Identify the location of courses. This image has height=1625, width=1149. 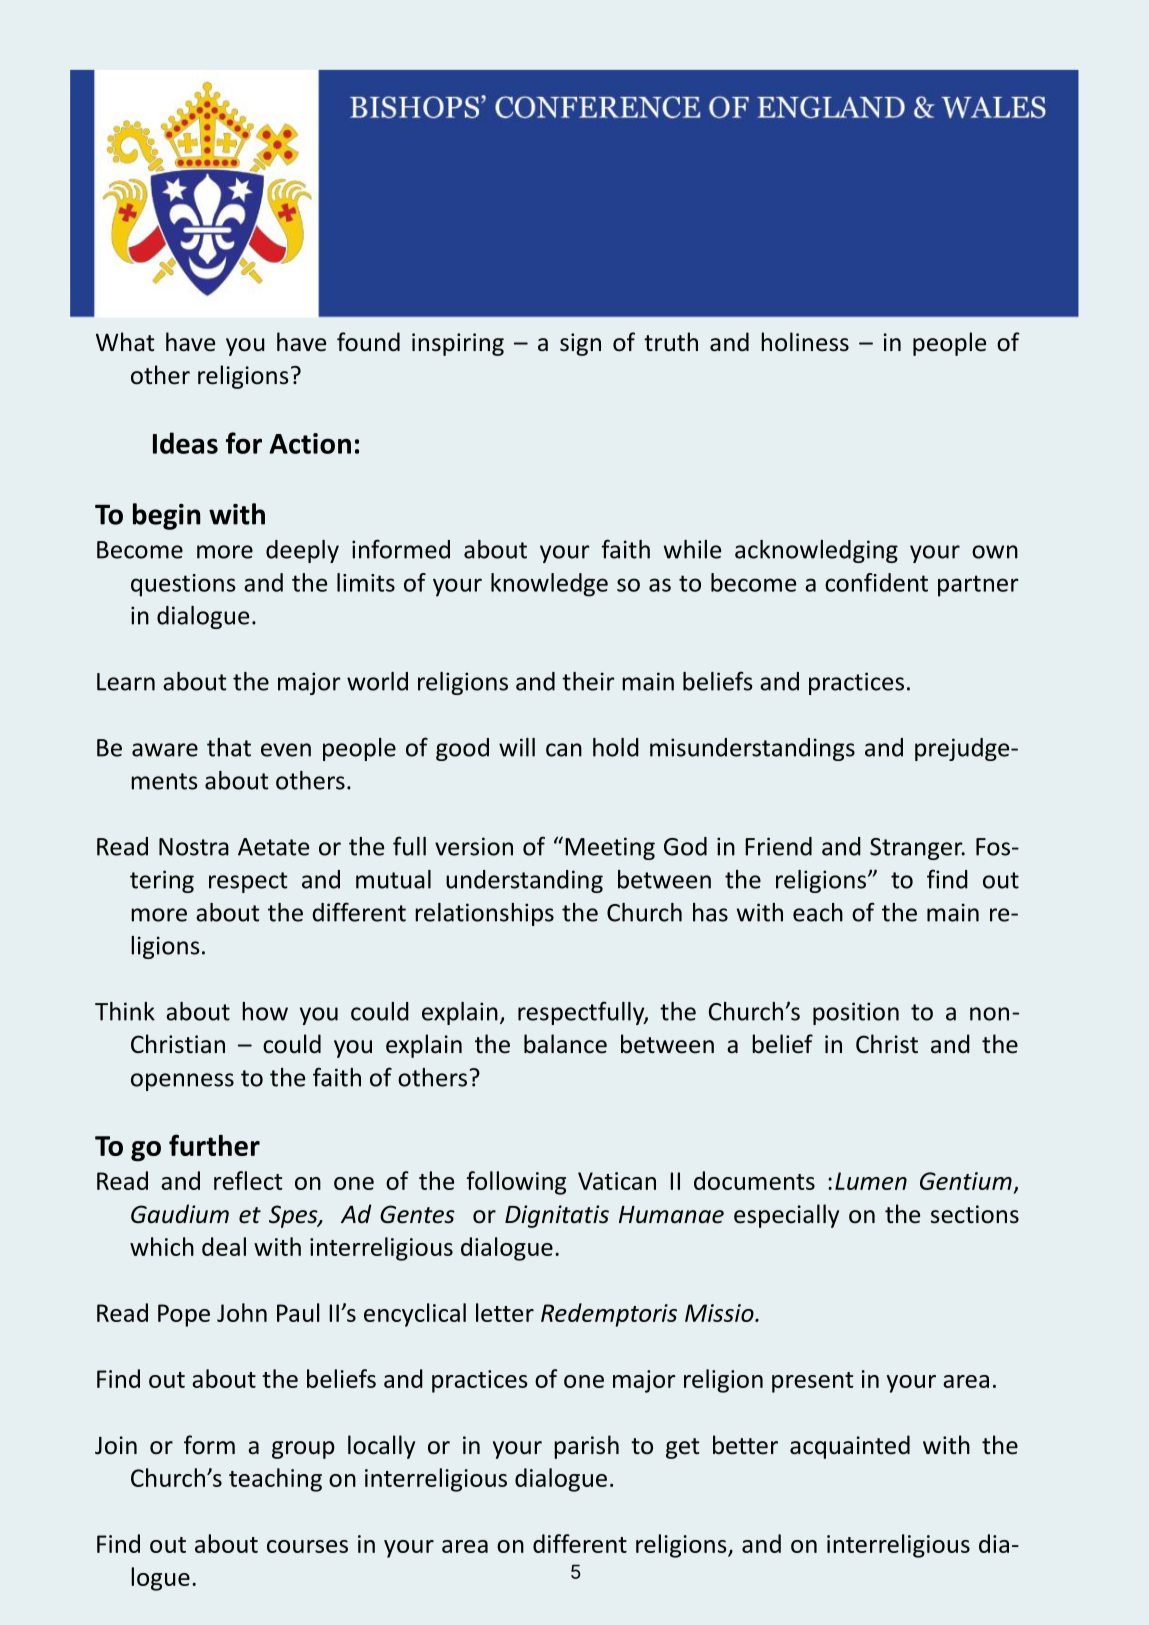
(307, 1546).
